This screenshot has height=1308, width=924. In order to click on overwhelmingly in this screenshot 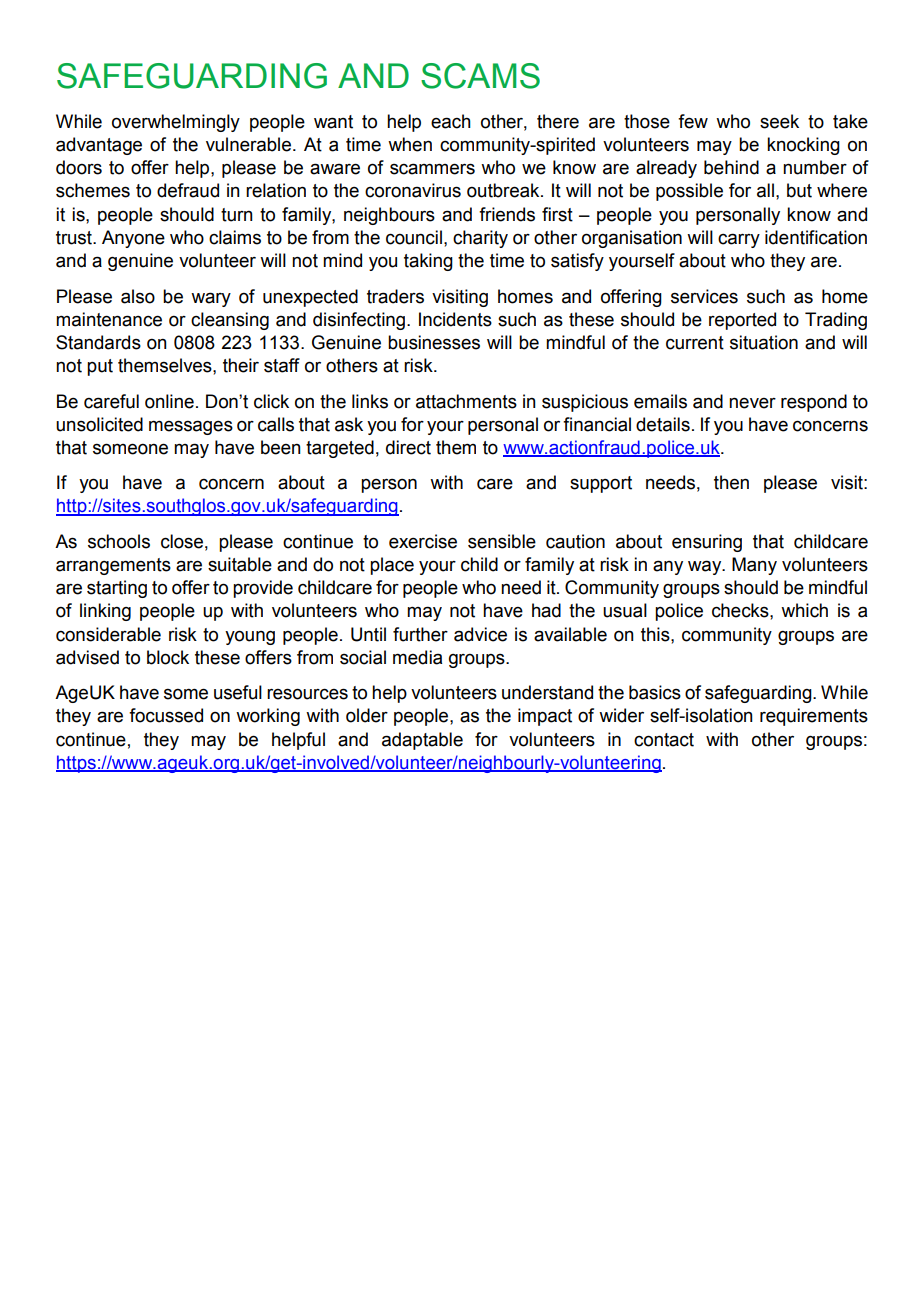, I will do `click(176, 123)`.
